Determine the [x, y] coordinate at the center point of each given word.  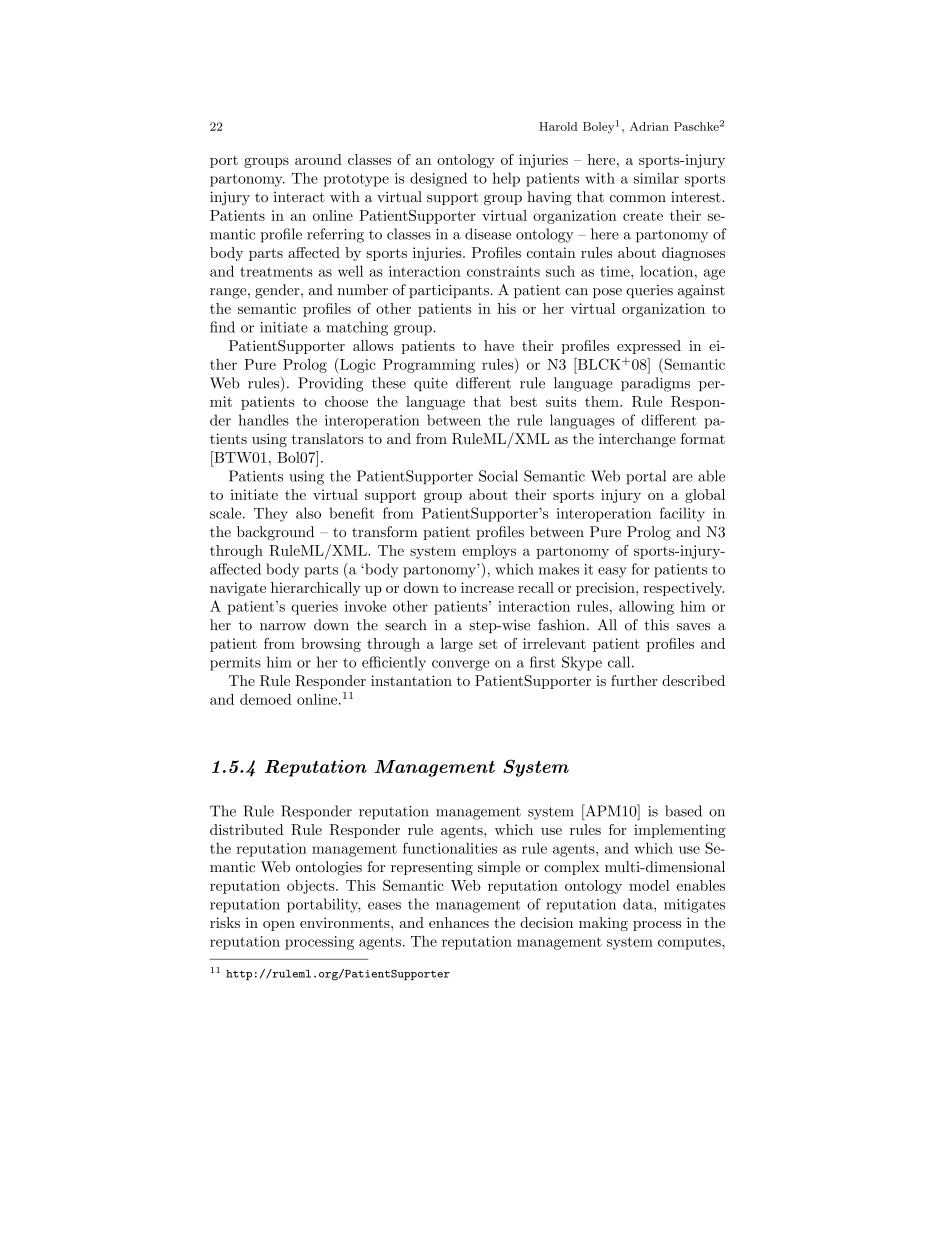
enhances [459, 922]
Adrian [649, 126]
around [318, 159]
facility [682, 514]
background [275, 533]
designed [438, 179]
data [639, 904]
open [279, 926]
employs [489, 552]
